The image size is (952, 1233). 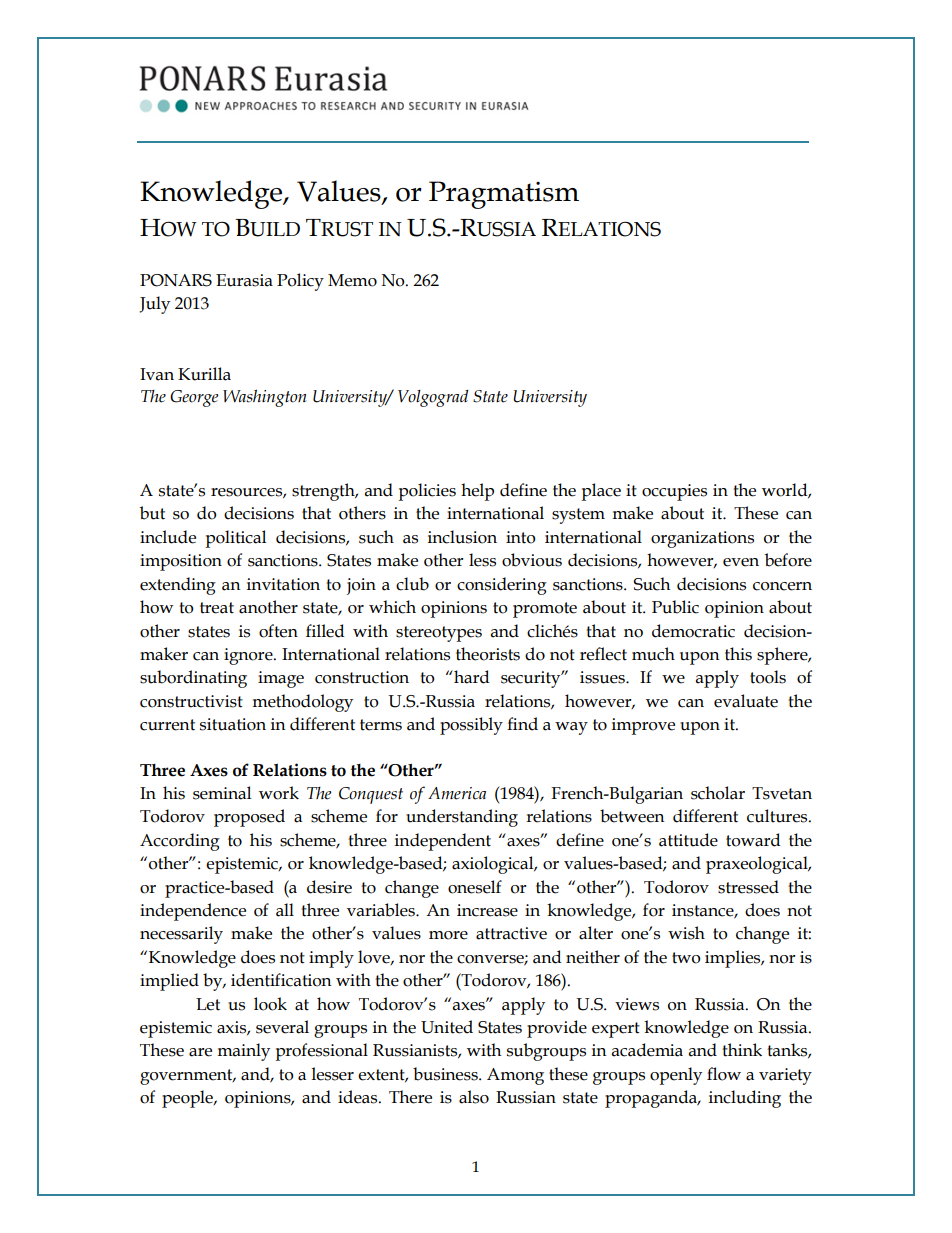 I want to click on this, so click(x=738, y=654).
